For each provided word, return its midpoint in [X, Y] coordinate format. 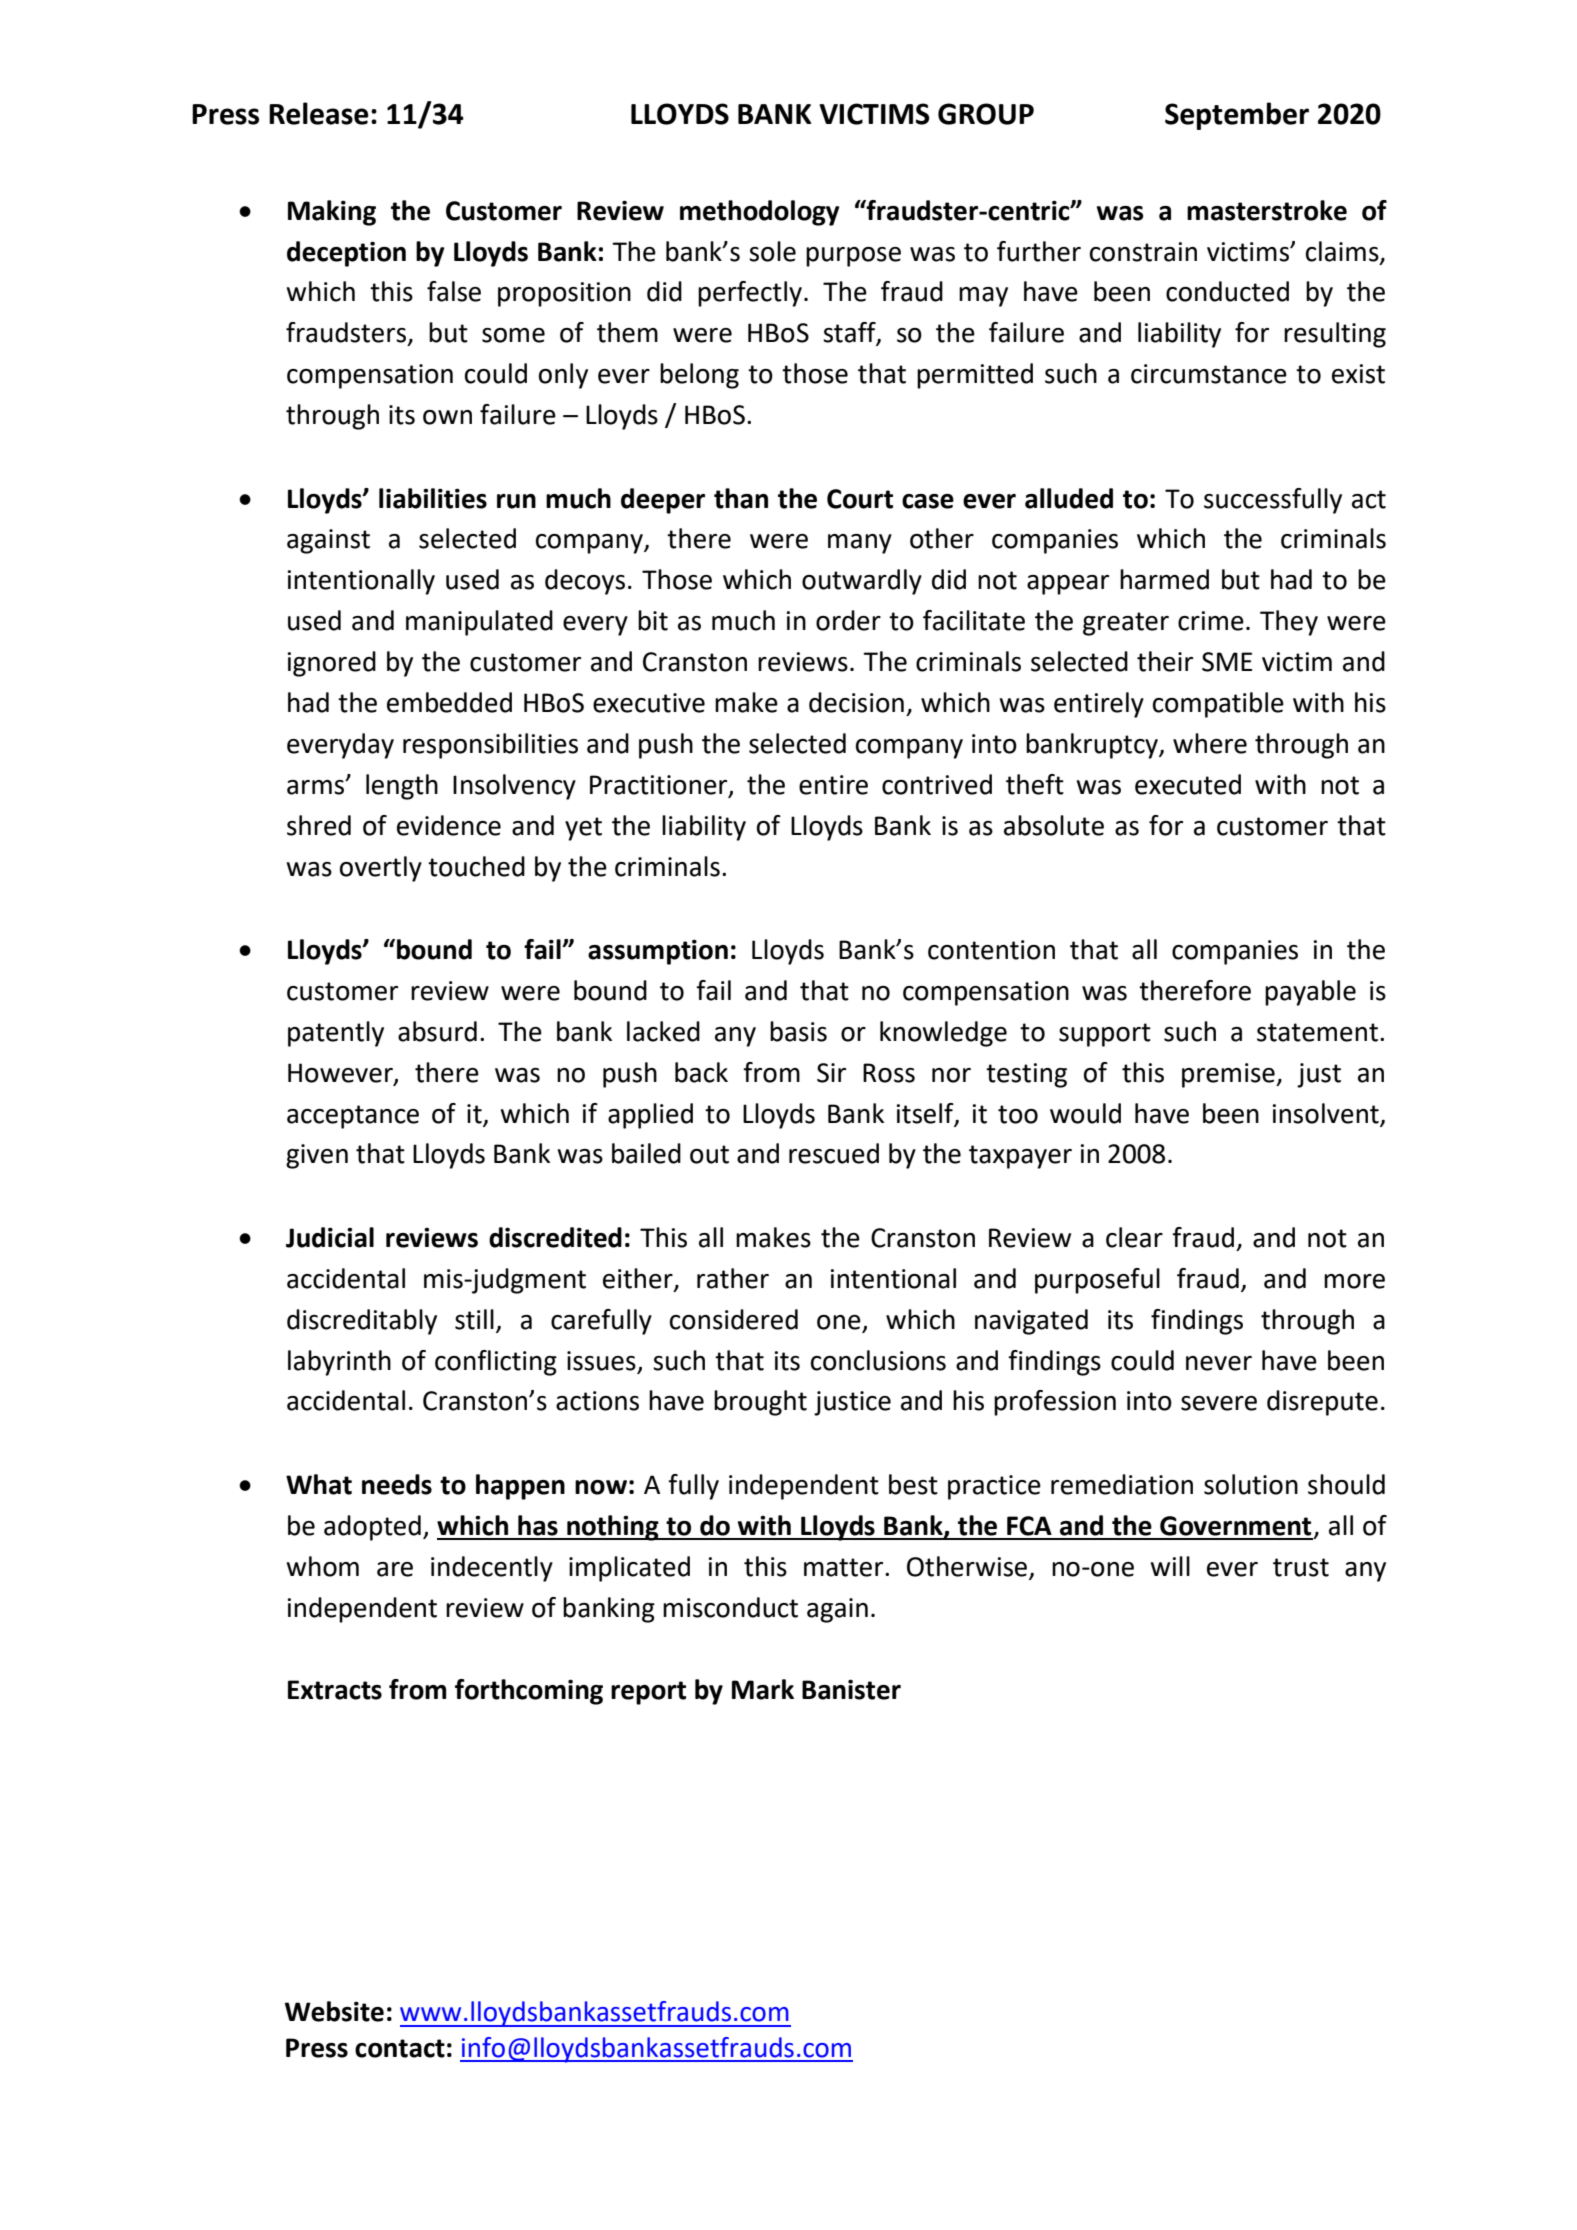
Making [332, 213]
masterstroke [1267, 210]
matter [845, 1567]
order [848, 620]
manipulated [479, 623]
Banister [851, 1690]
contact [400, 2048]
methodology [760, 213]
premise [1229, 1075]
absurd [437, 1031]
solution [1251, 1484]
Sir [831, 1073]
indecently [492, 1569]
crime [1211, 621]
